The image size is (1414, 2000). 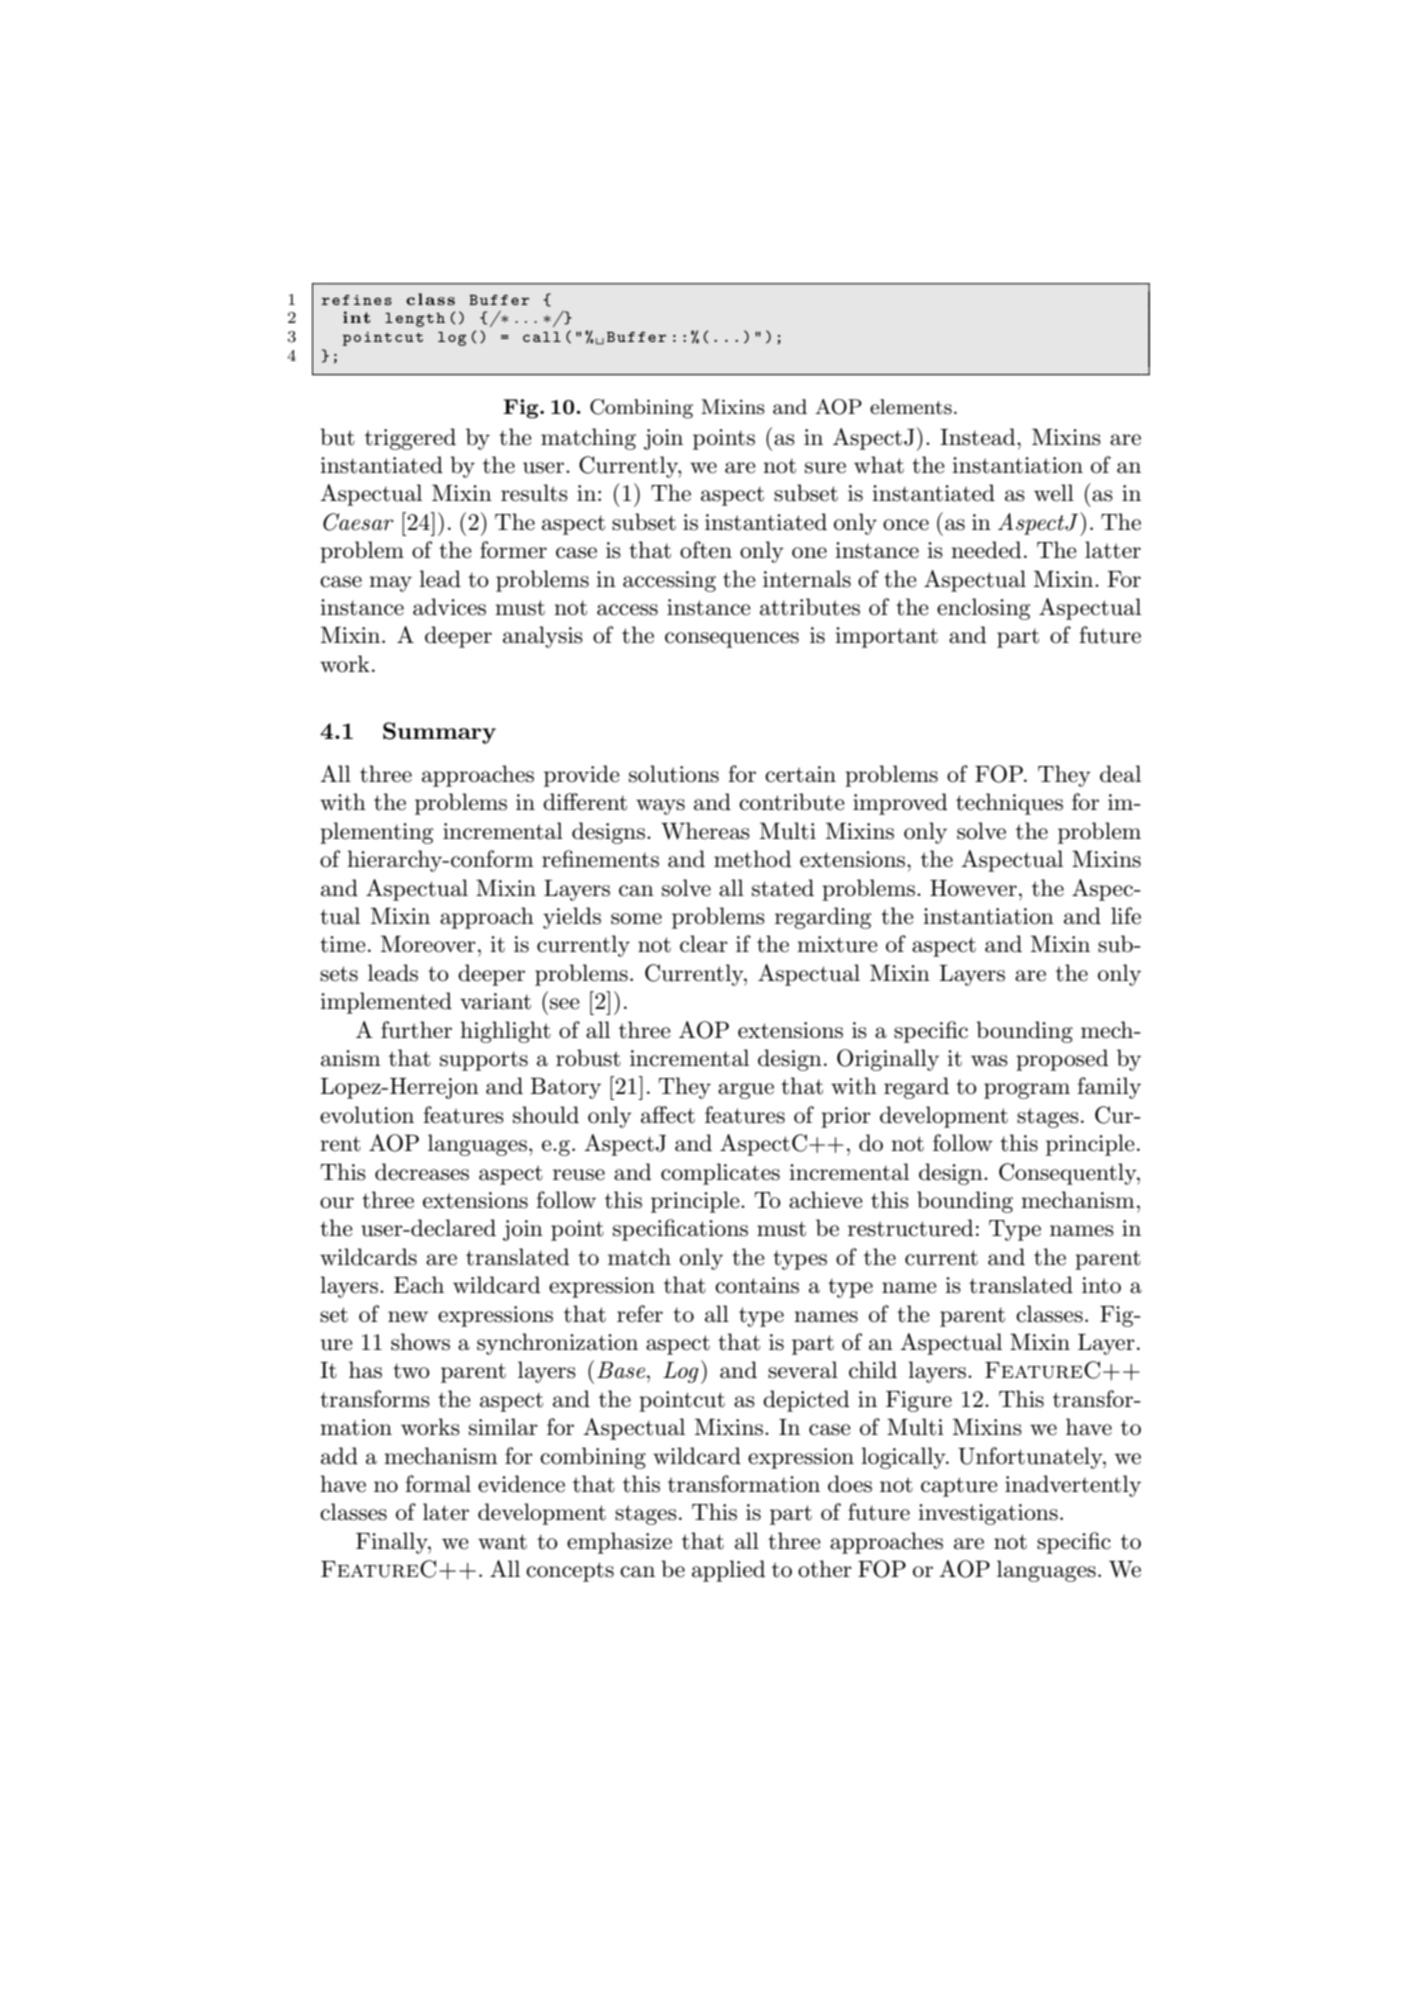 I want to click on applied, so click(x=728, y=1571).
